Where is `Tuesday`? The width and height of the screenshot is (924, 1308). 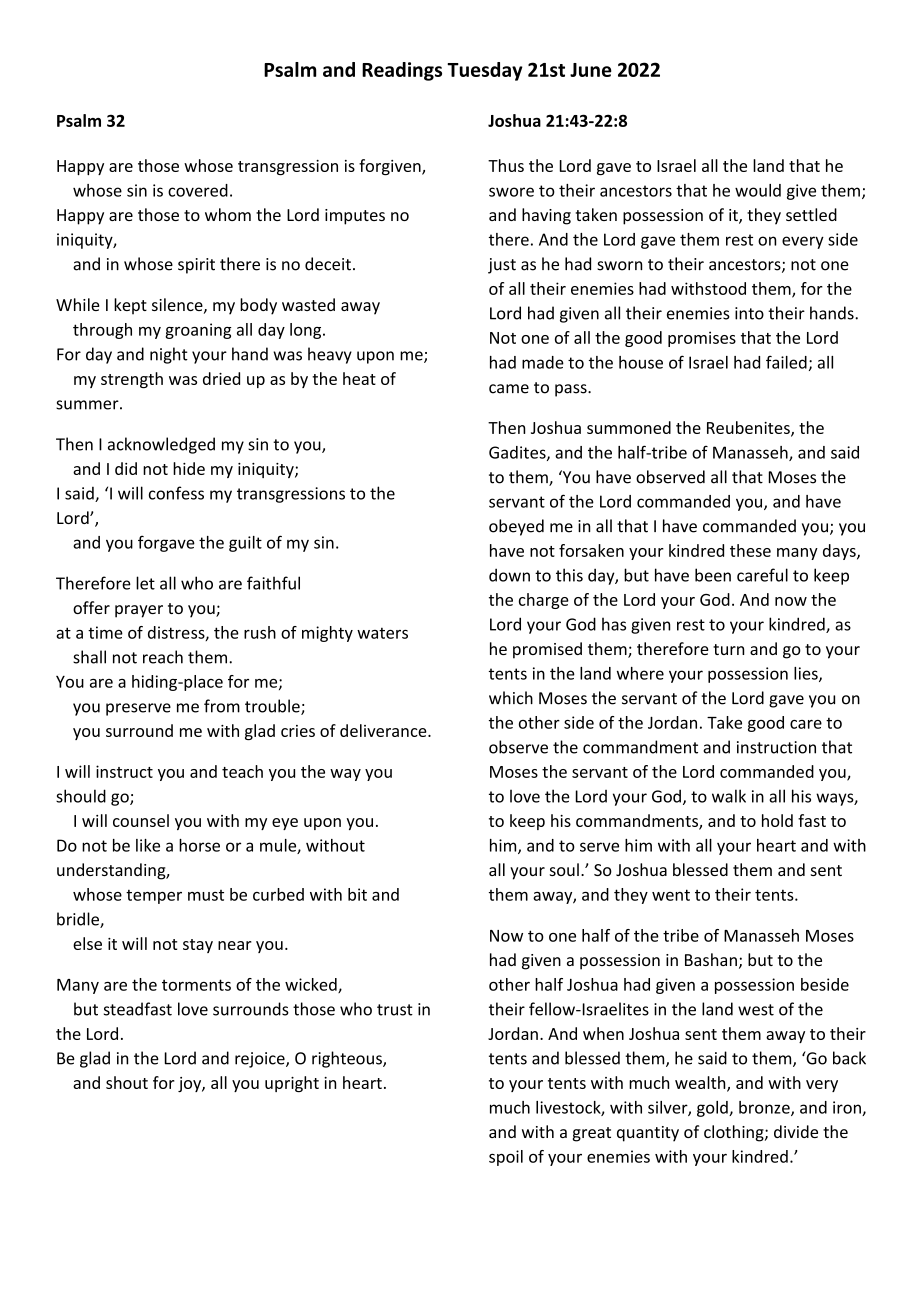
Tuesday is located at coordinates (485, 71).
